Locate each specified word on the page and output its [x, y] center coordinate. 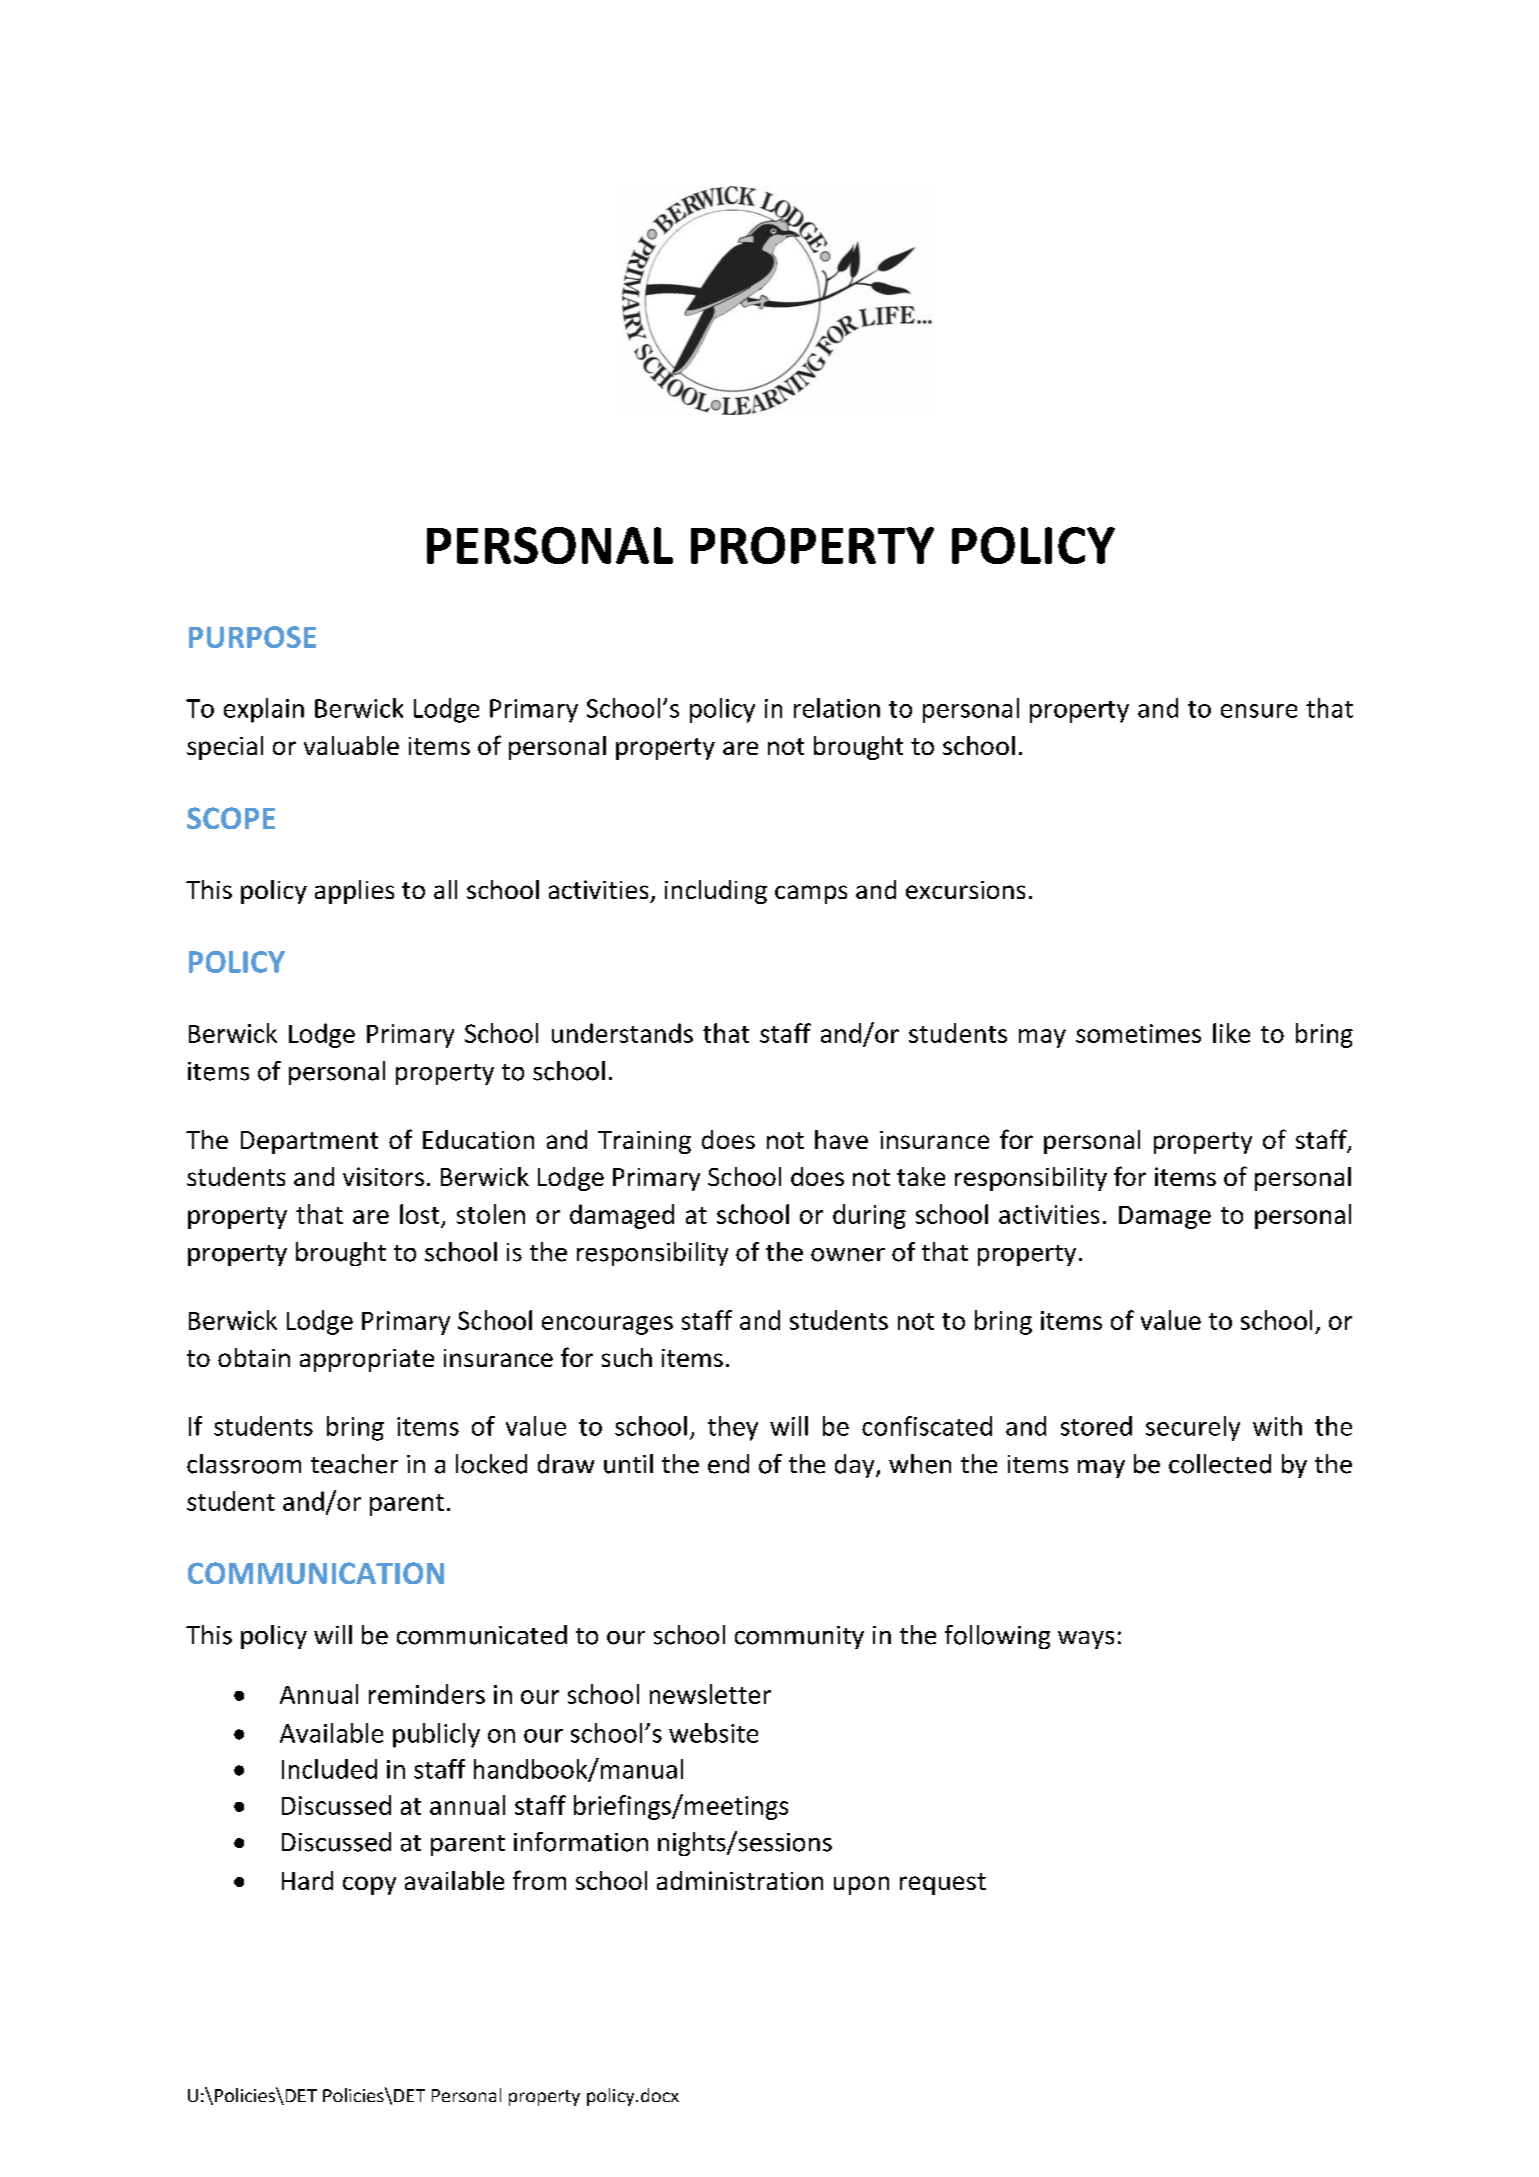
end [728, 1464]
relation [837, 708]
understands [622, 1033]
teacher [354, 1464]
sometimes [1138, 1033]
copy [369, 1885]
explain [264, 710]
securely [1193, 1428]
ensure [1259, 711]
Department [309, 1142]
